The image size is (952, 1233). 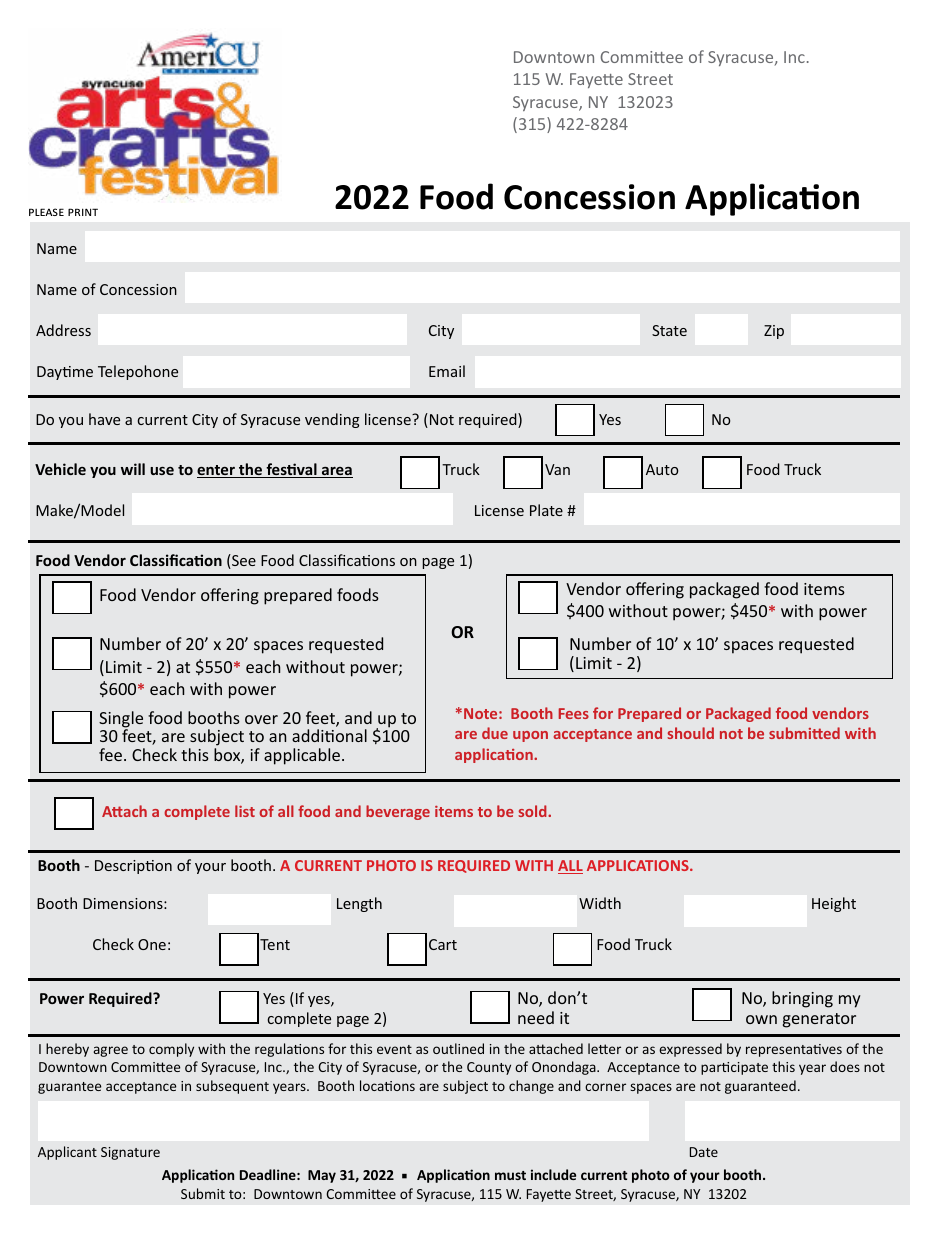 I want to click on bringing, so click(x=802, y=999).
